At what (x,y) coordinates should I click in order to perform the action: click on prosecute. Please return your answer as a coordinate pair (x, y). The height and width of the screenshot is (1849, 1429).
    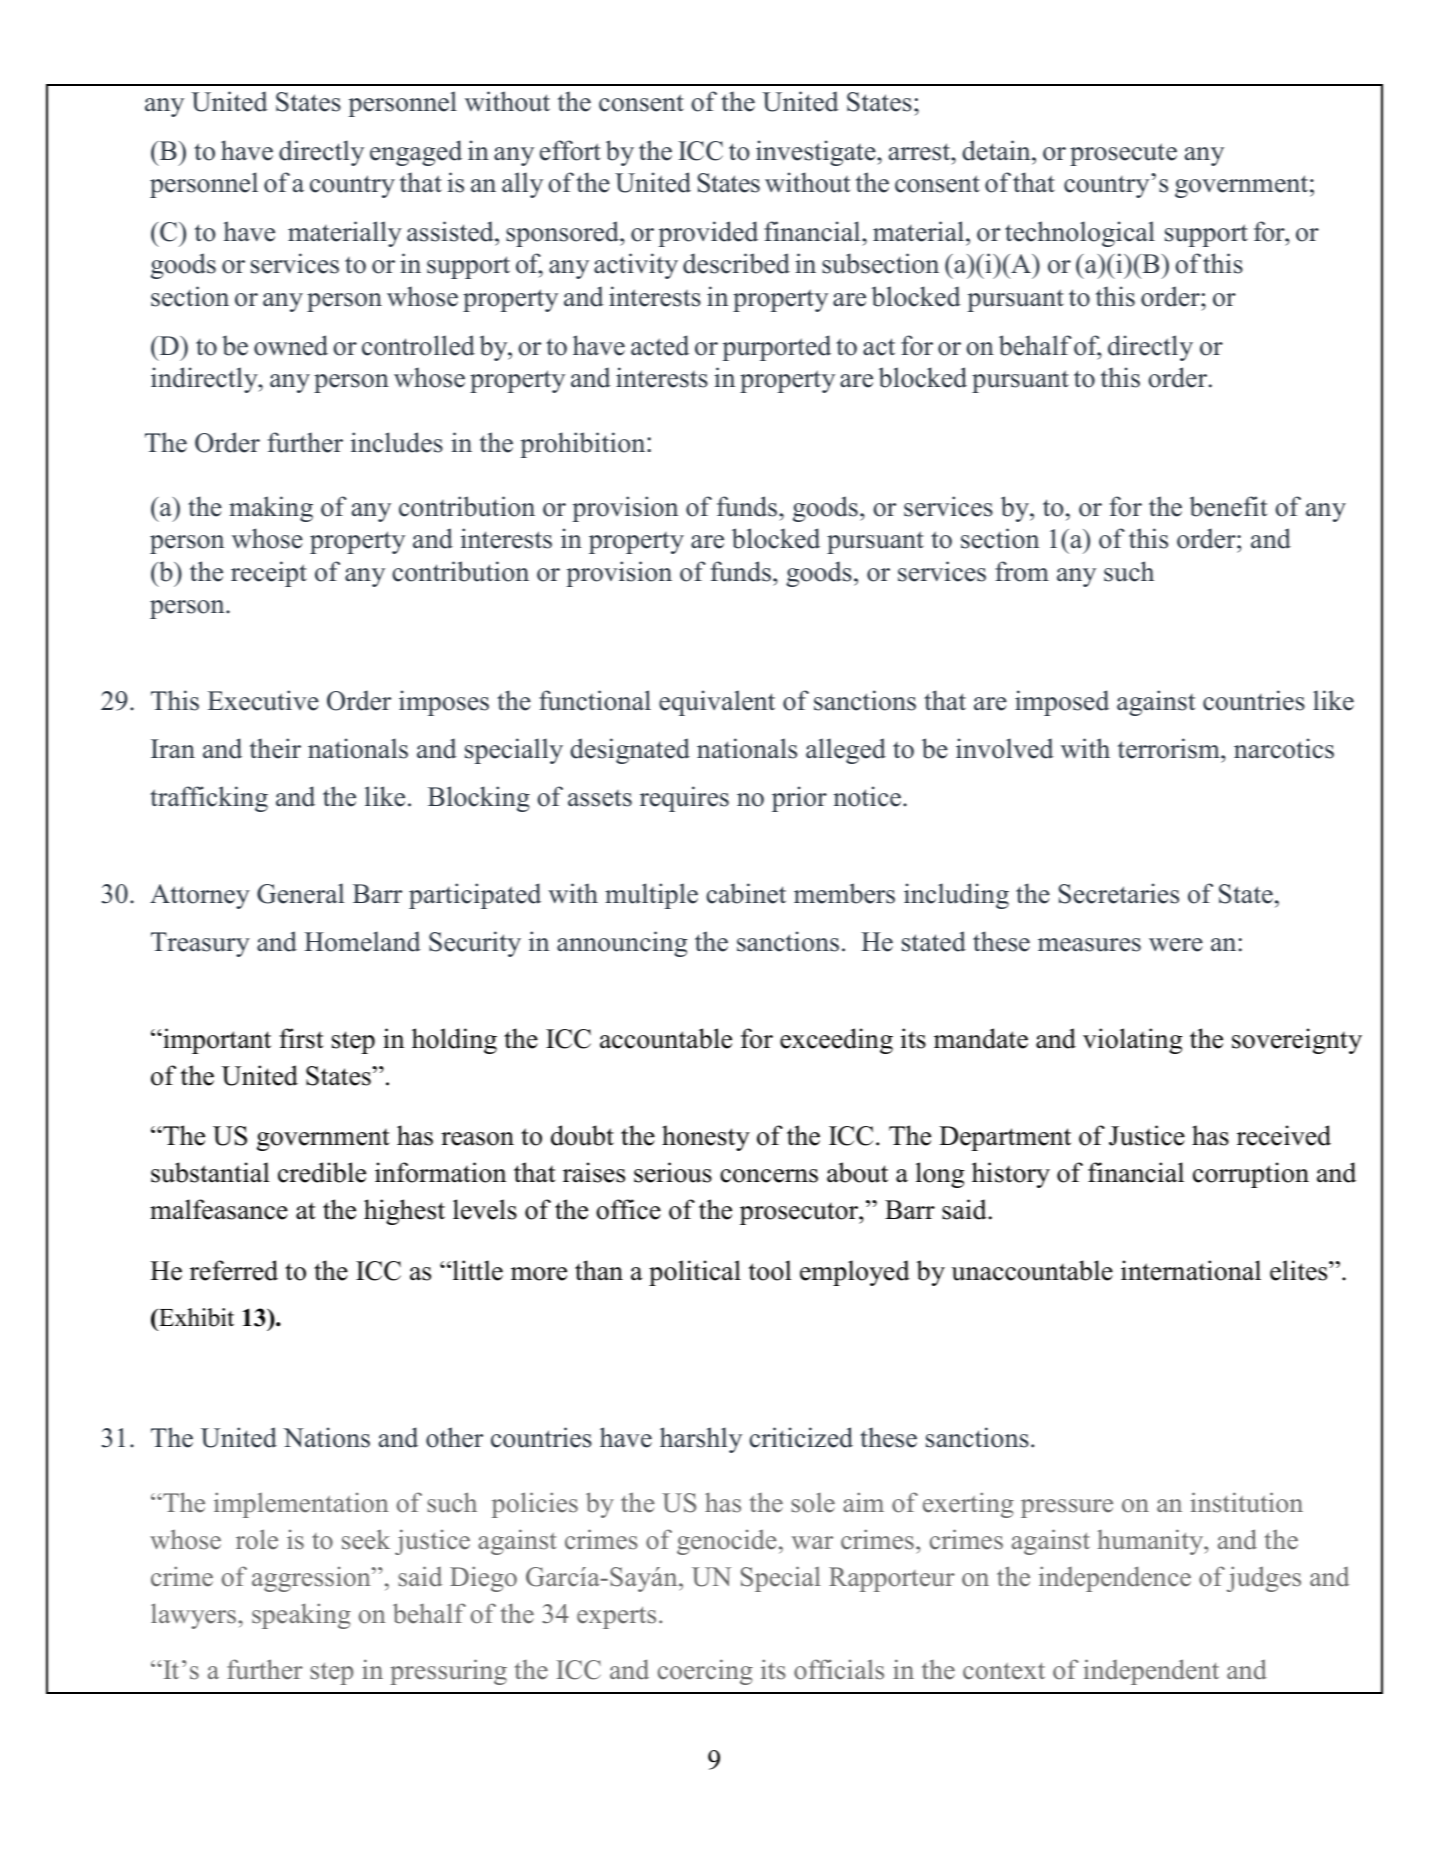
    Looking at the image, I should click on (1123, 154).
